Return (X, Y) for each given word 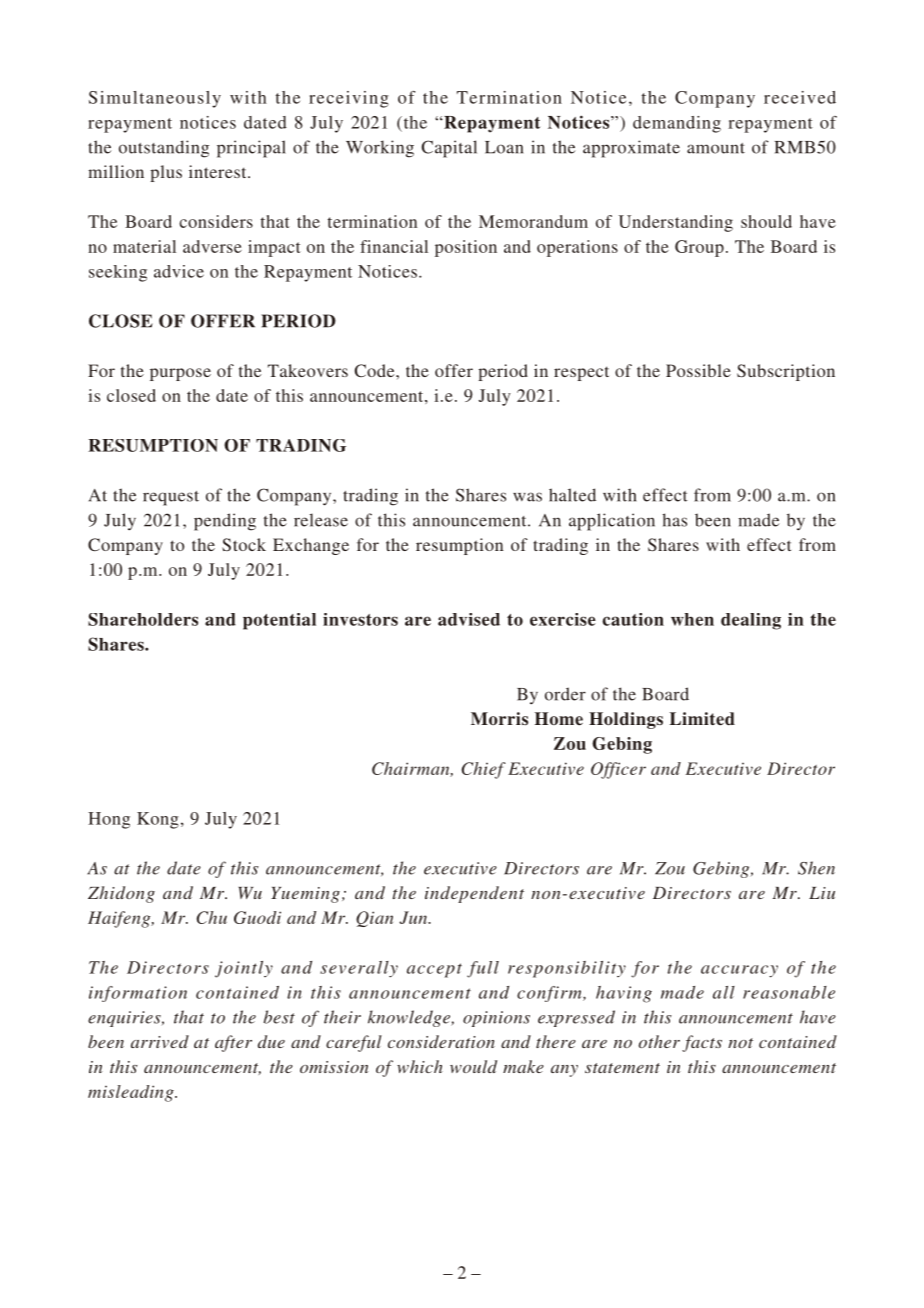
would (473, 1066)
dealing (751, 621)
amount (716, 148)
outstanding (164, 149)
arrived (160, 1041)
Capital (449, 149)
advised (469, 619)
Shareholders (143, 619)
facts (702, 1043)
